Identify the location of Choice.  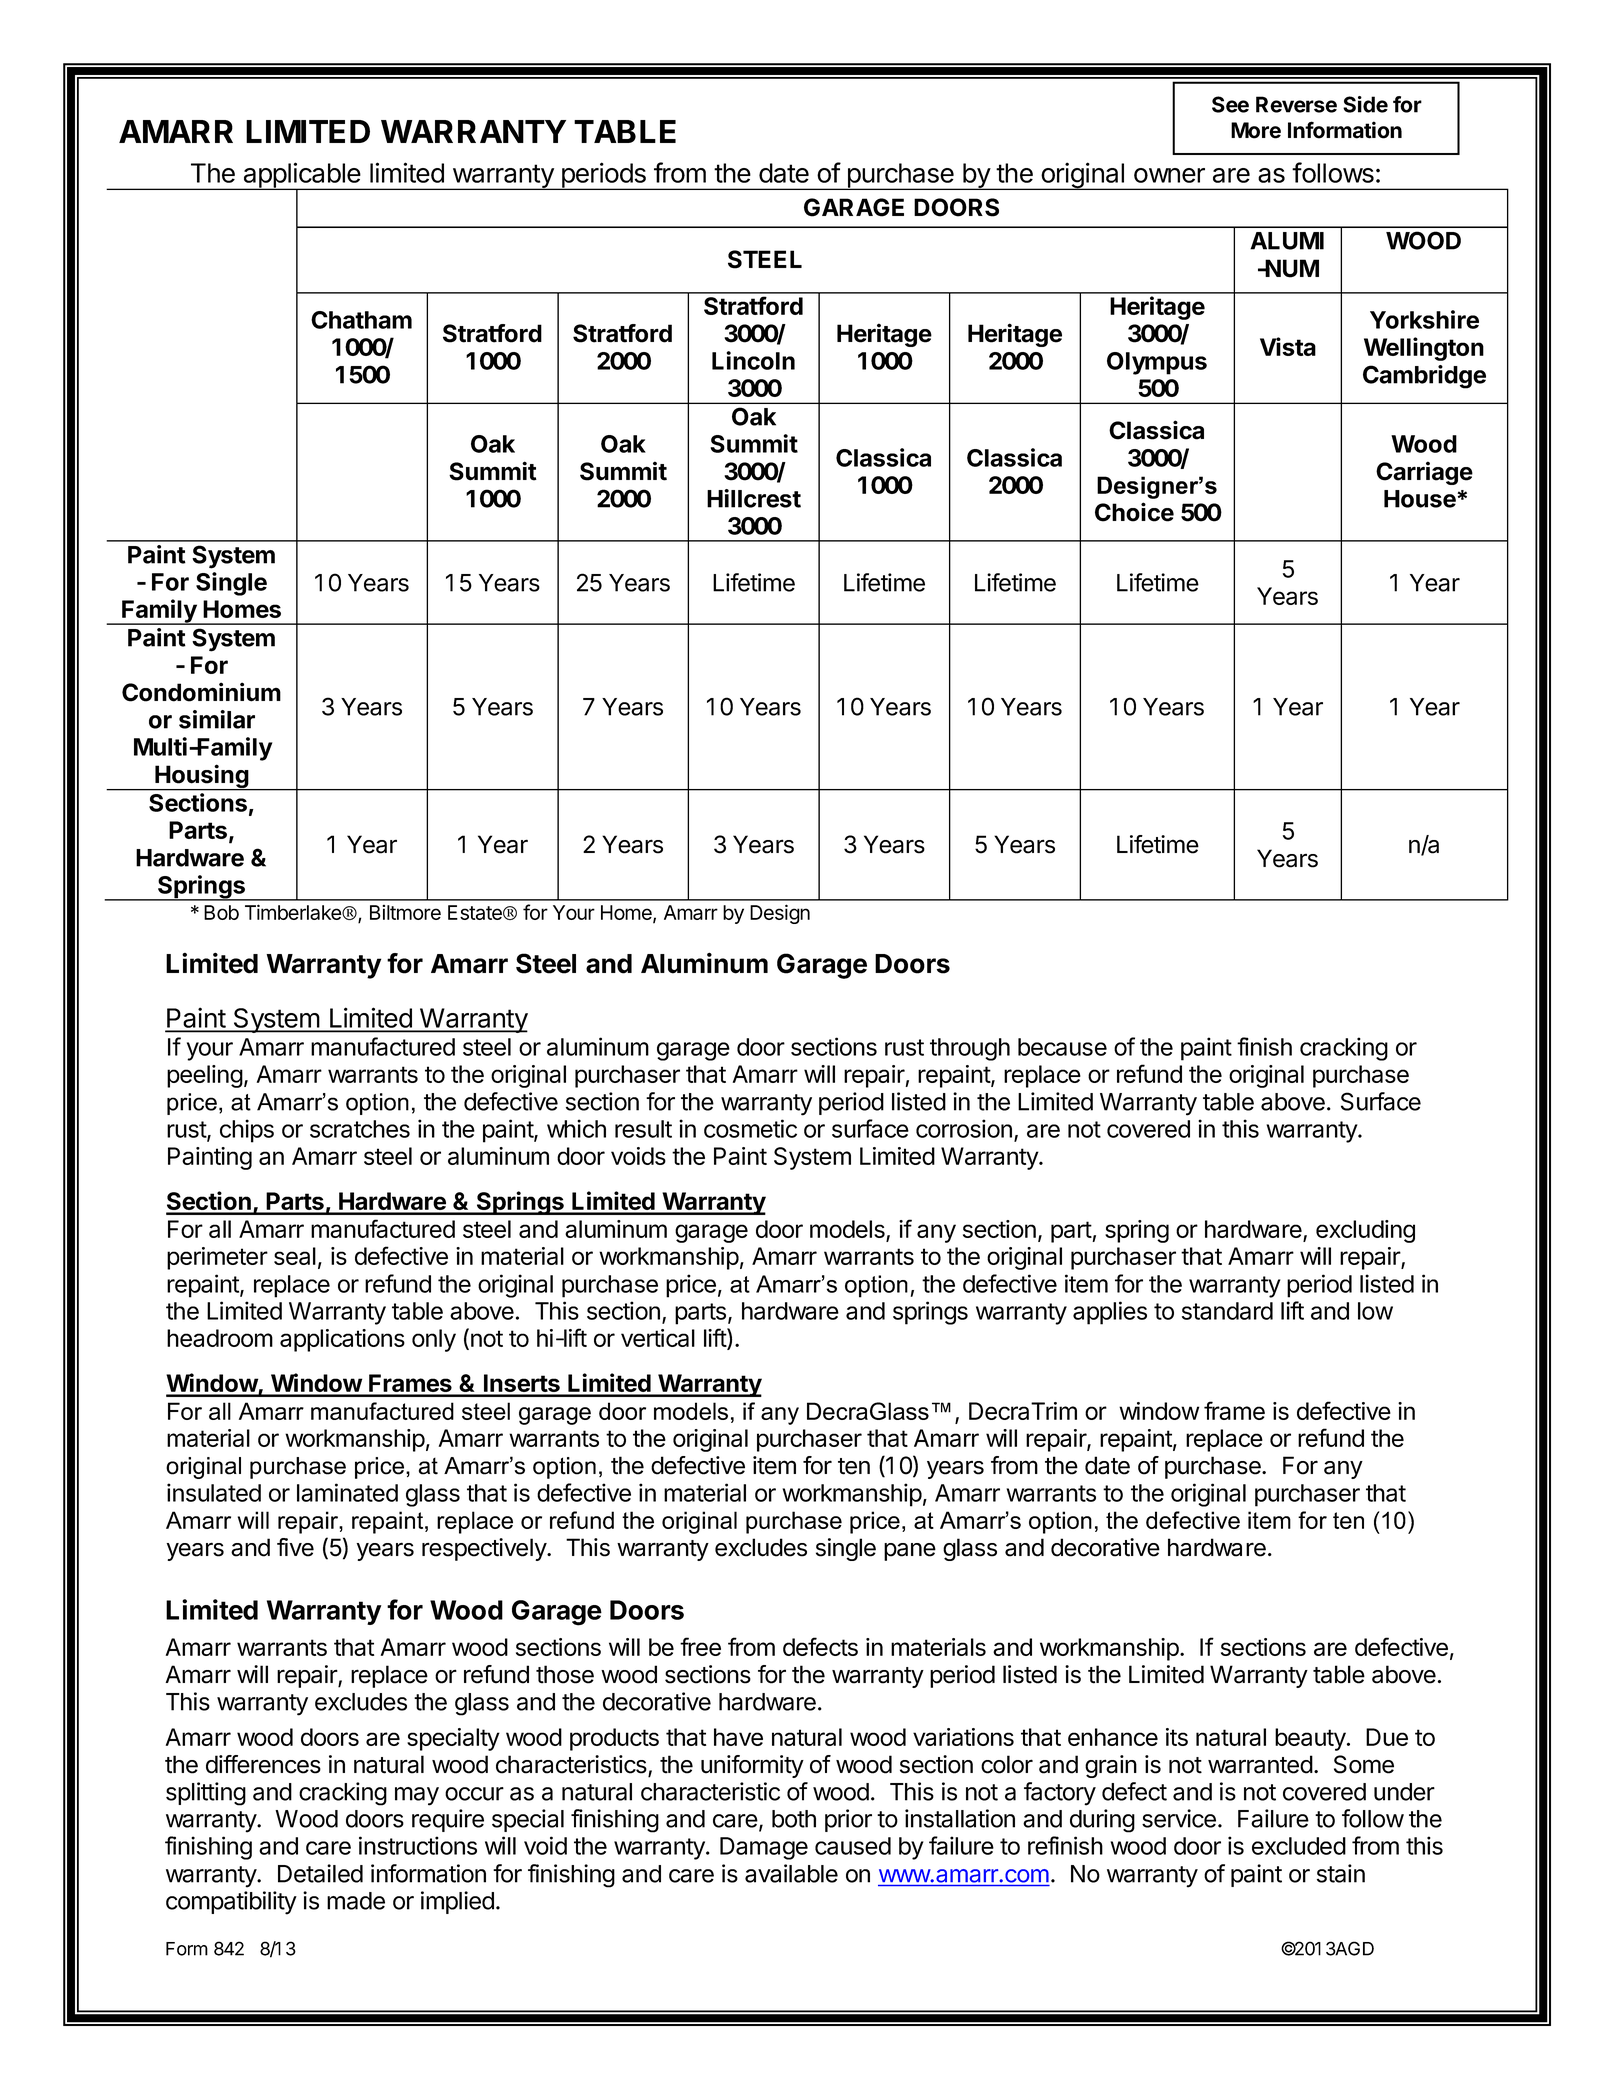
(1134, 512).
